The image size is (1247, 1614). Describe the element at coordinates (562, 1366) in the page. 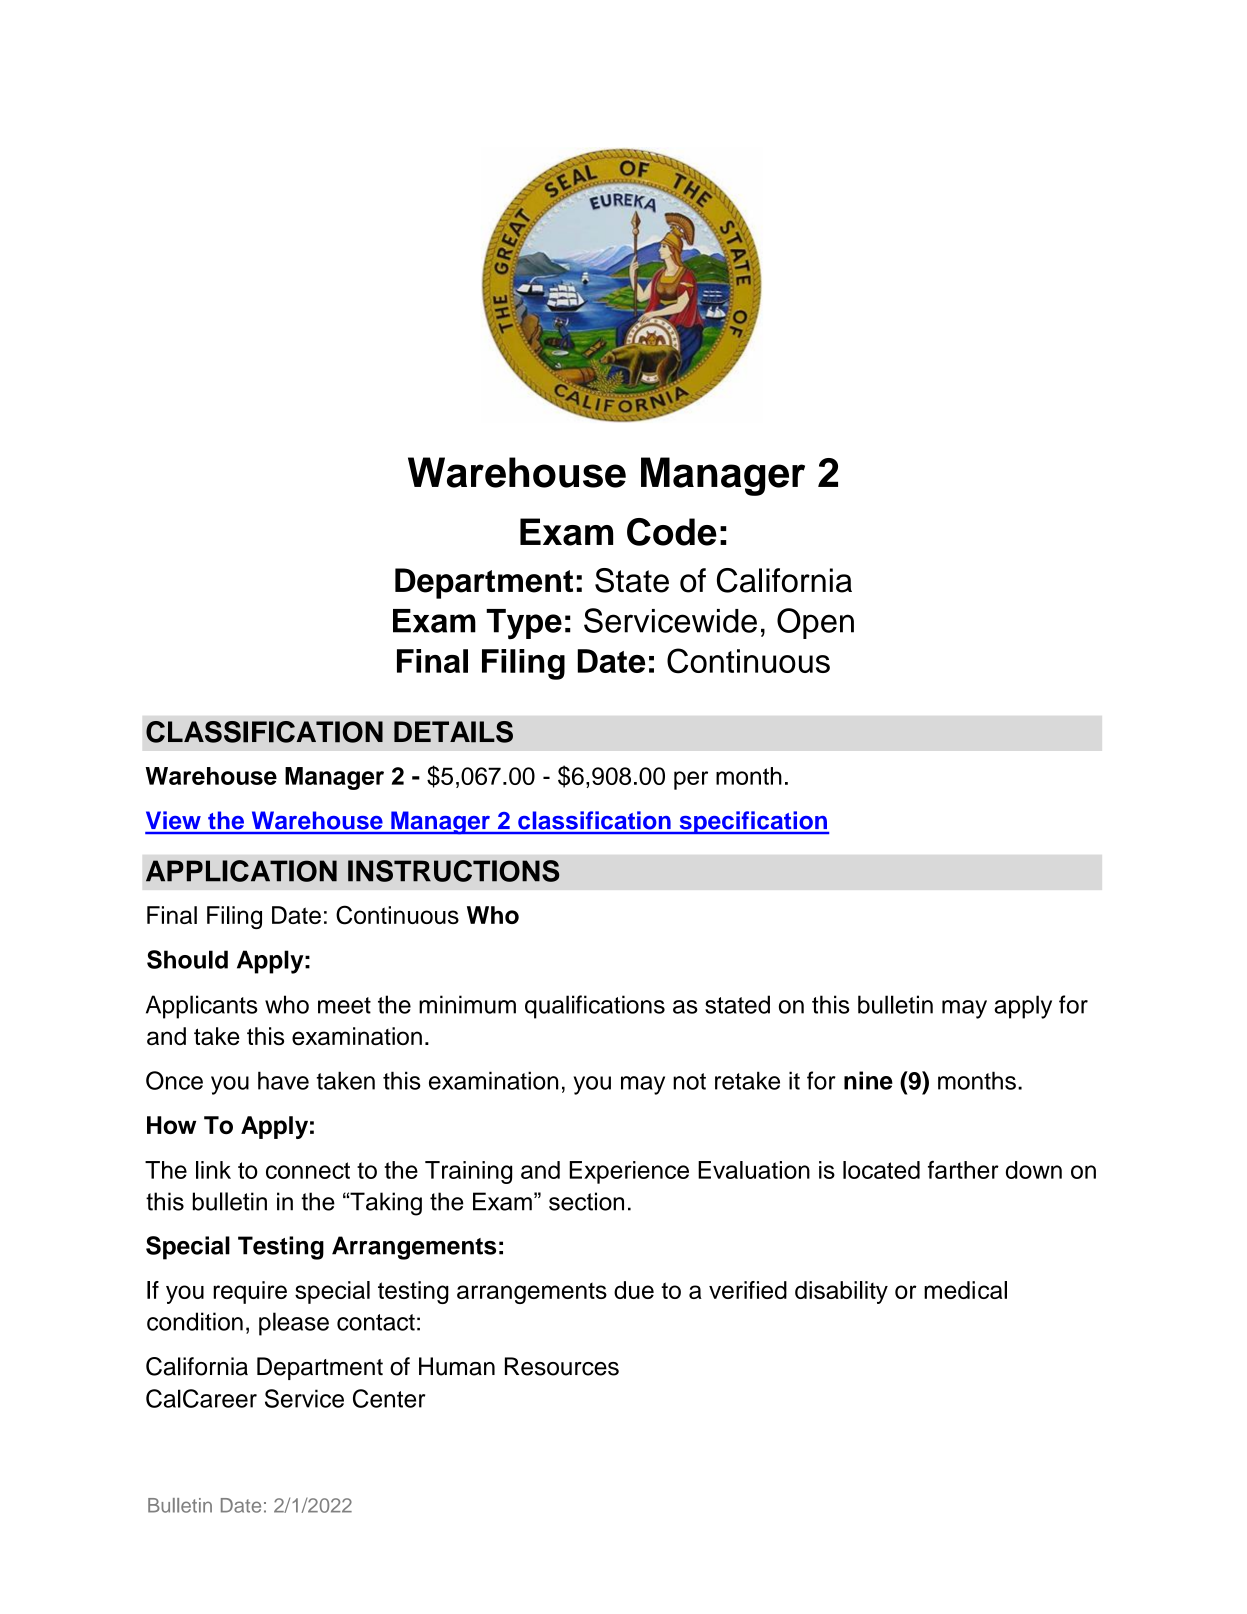

I see `Resources` at that location.
